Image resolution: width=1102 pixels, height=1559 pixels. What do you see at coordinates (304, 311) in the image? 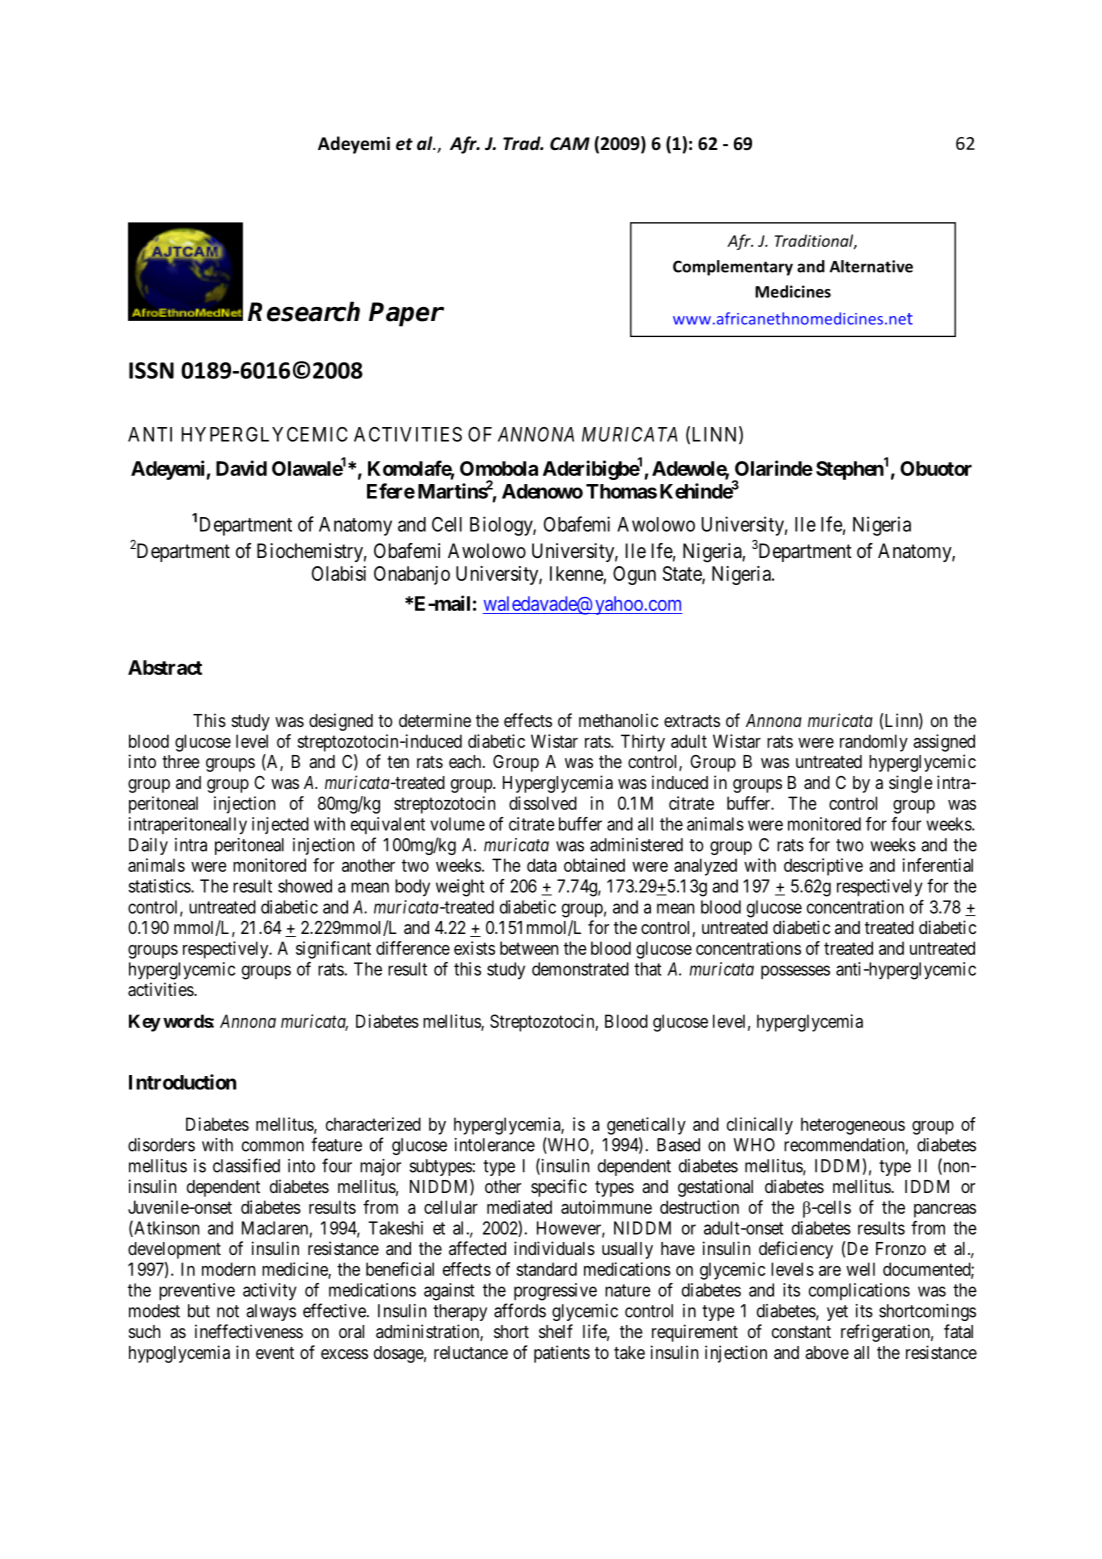
I see `Research` at bounding box center [304, 311].
